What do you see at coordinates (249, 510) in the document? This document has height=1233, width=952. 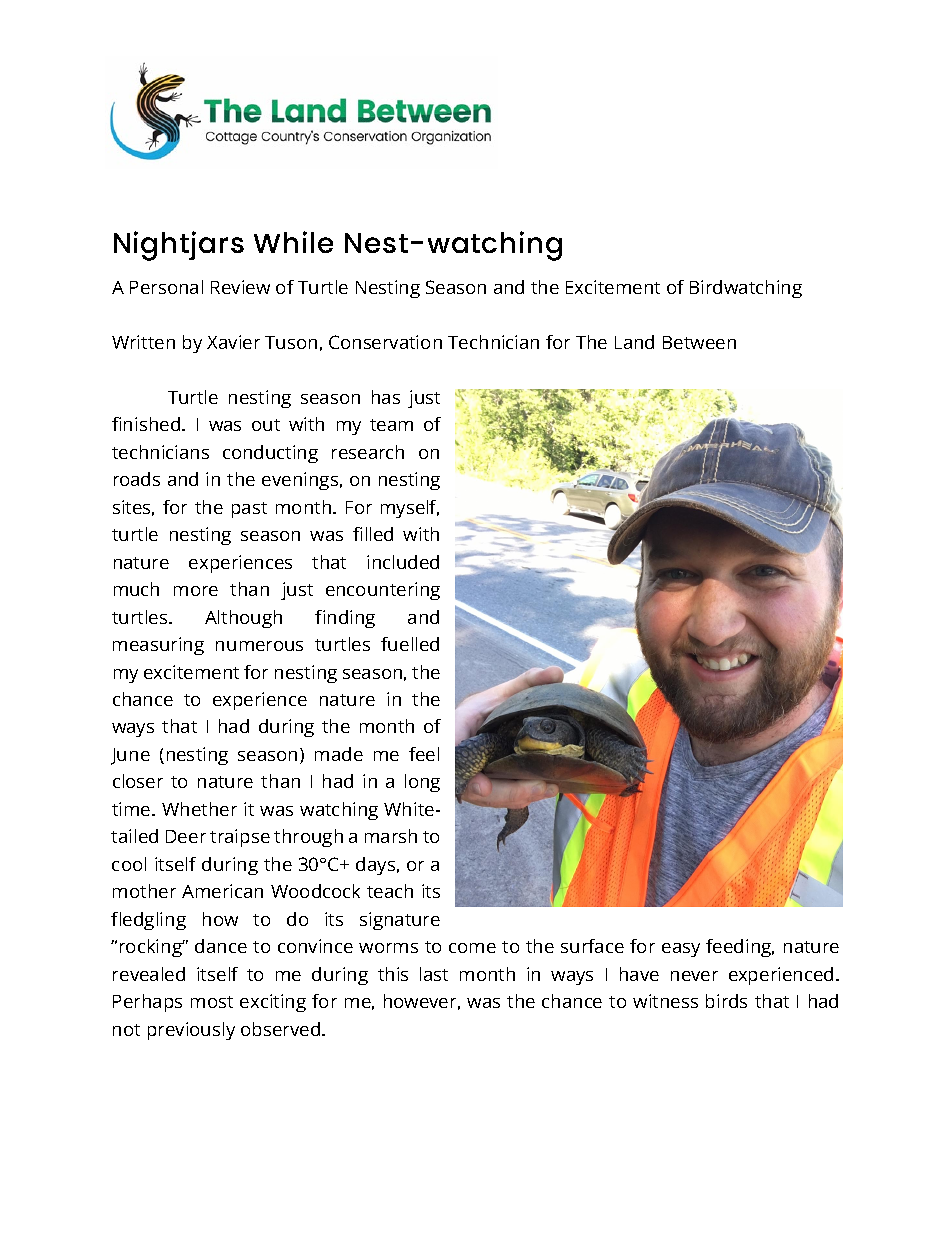 I see `past` at bounding box center [249, 510].
